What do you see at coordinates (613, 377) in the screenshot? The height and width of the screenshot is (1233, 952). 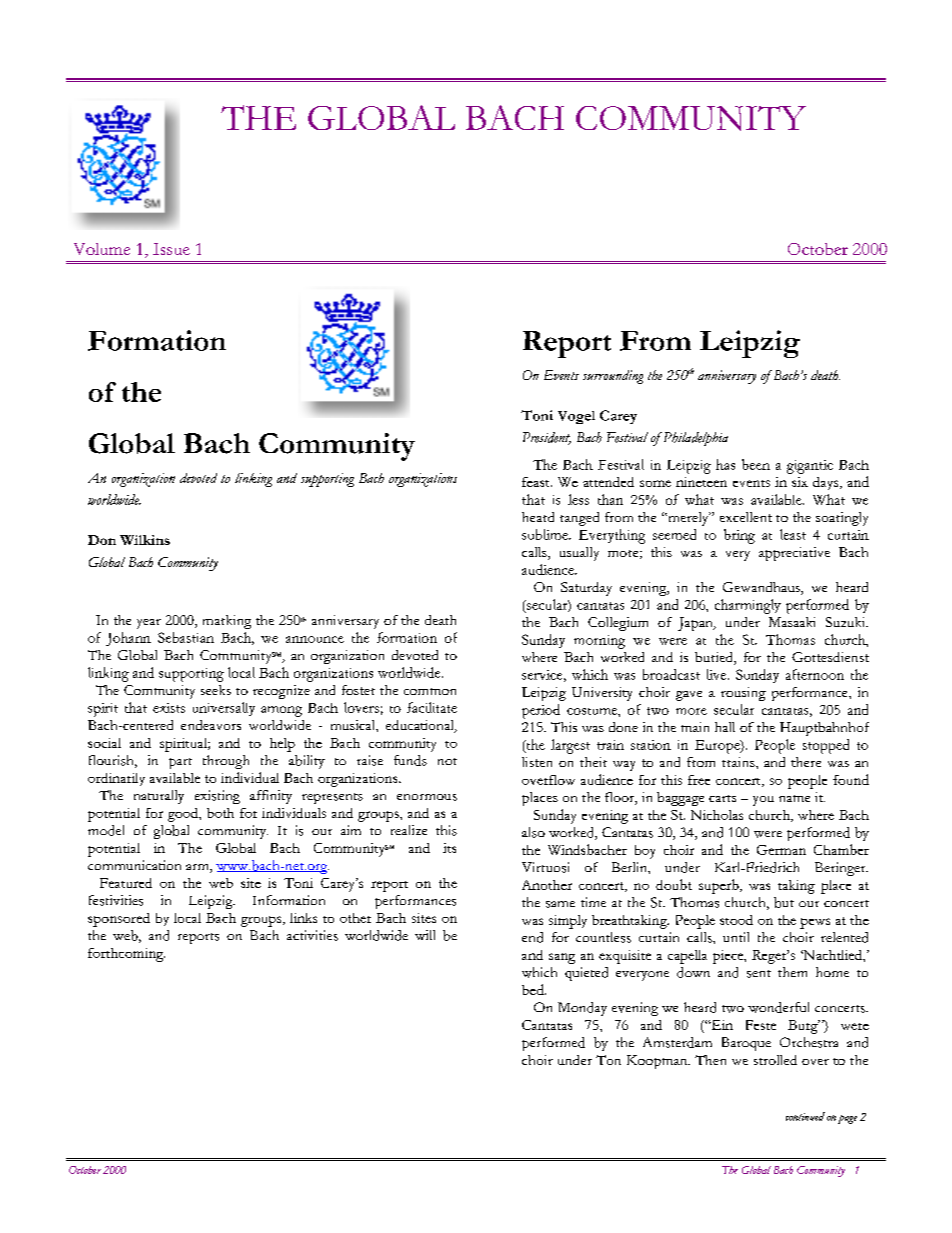 I see `surrounding` at bounding box center [613, 377].
